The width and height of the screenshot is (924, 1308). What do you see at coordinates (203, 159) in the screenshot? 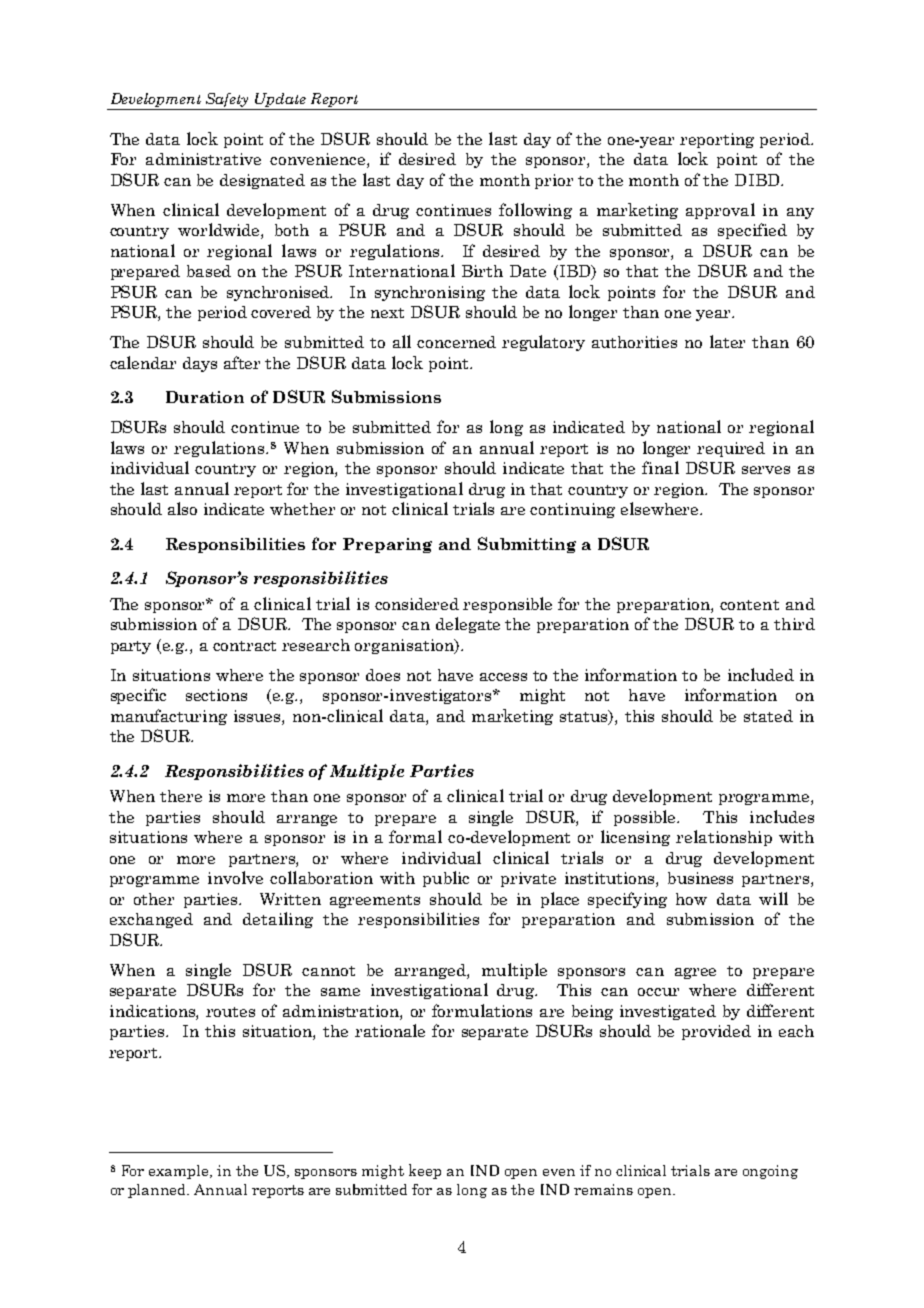
I see `administrative` at bounding box center [203, 159].
